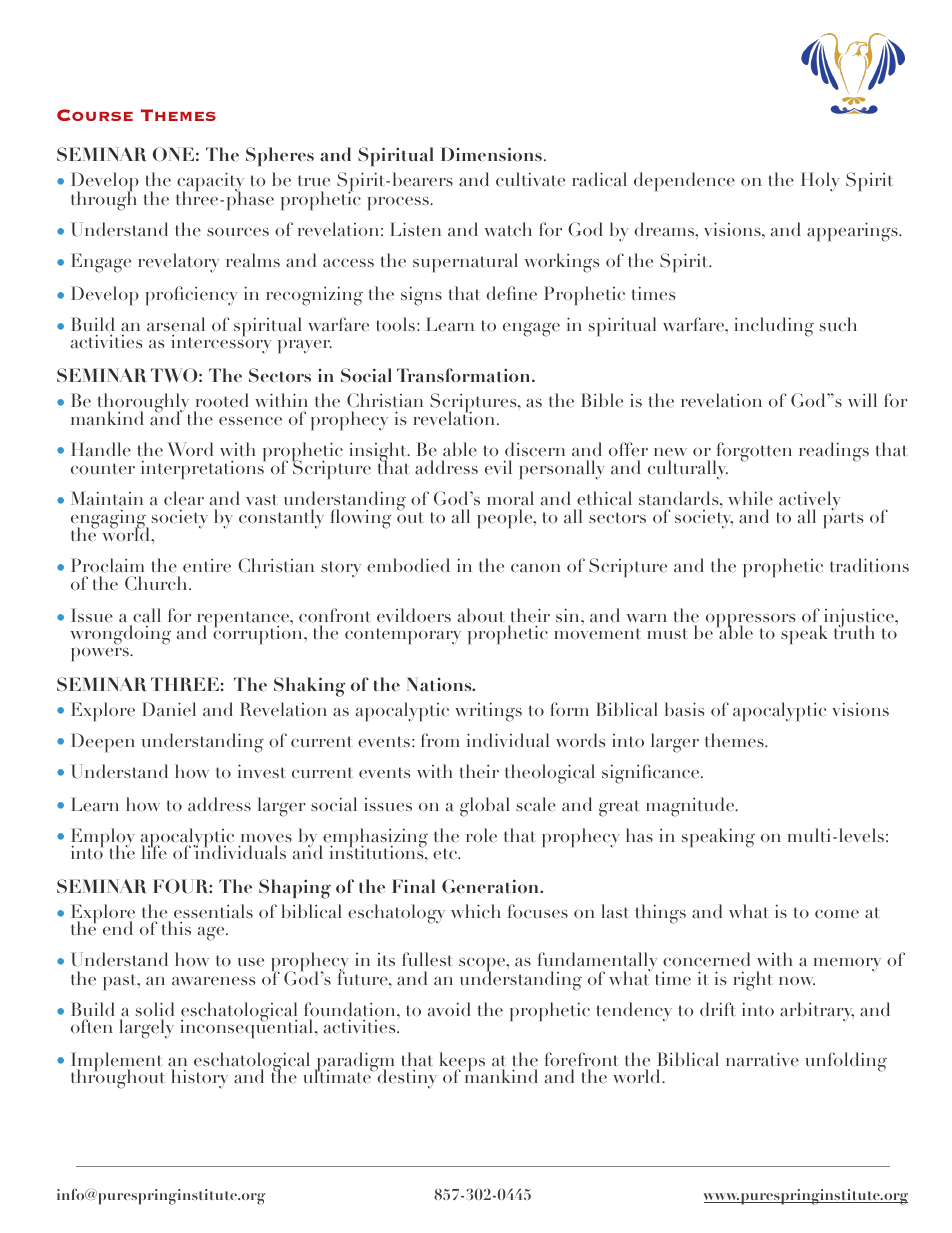 This screenshot has height=1233, width=952. I want to click on Dimensions, so click(491, 154).
